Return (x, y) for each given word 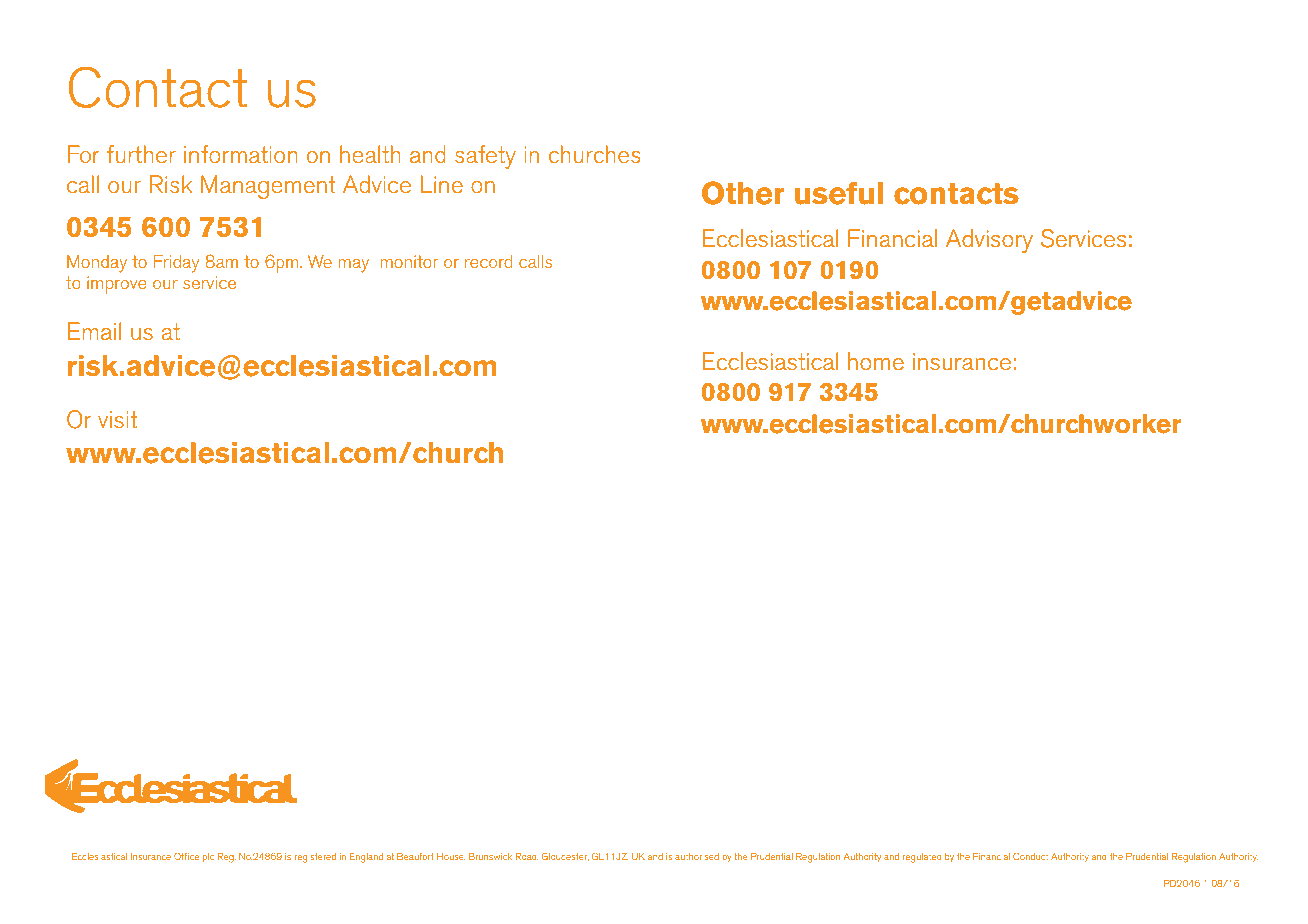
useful (839, 193)
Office (186, 856)
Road (527, 857)
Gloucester (565, 856)
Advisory (989, 241)
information (241, 154)
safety (485, 157)
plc (208, 858)
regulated (922, 858)
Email (94, 331)
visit (117, 420)
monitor (409, 261)
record (488, 262)
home (876, 361)
